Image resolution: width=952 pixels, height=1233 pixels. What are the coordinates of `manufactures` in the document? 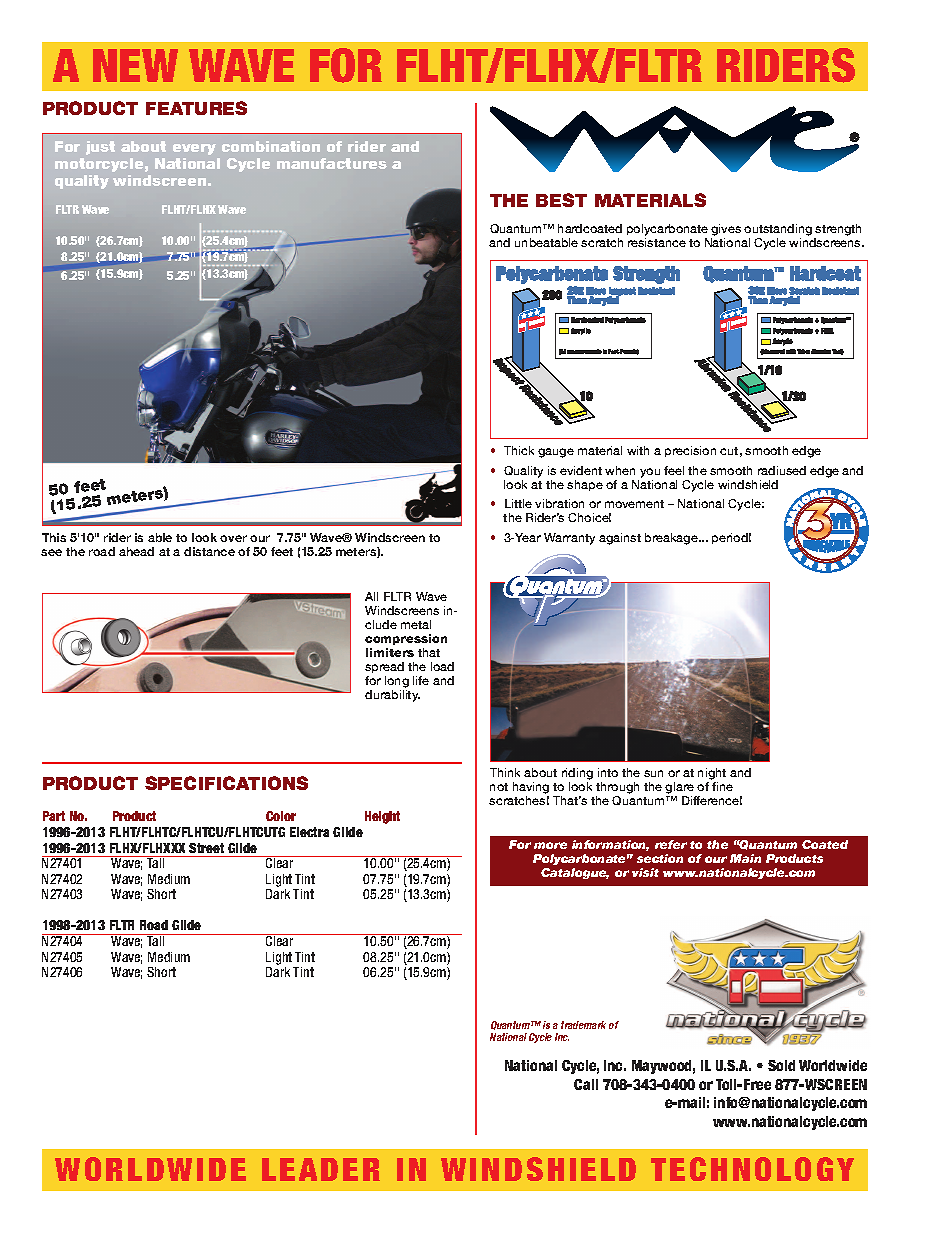 It's located at (332, 163).
